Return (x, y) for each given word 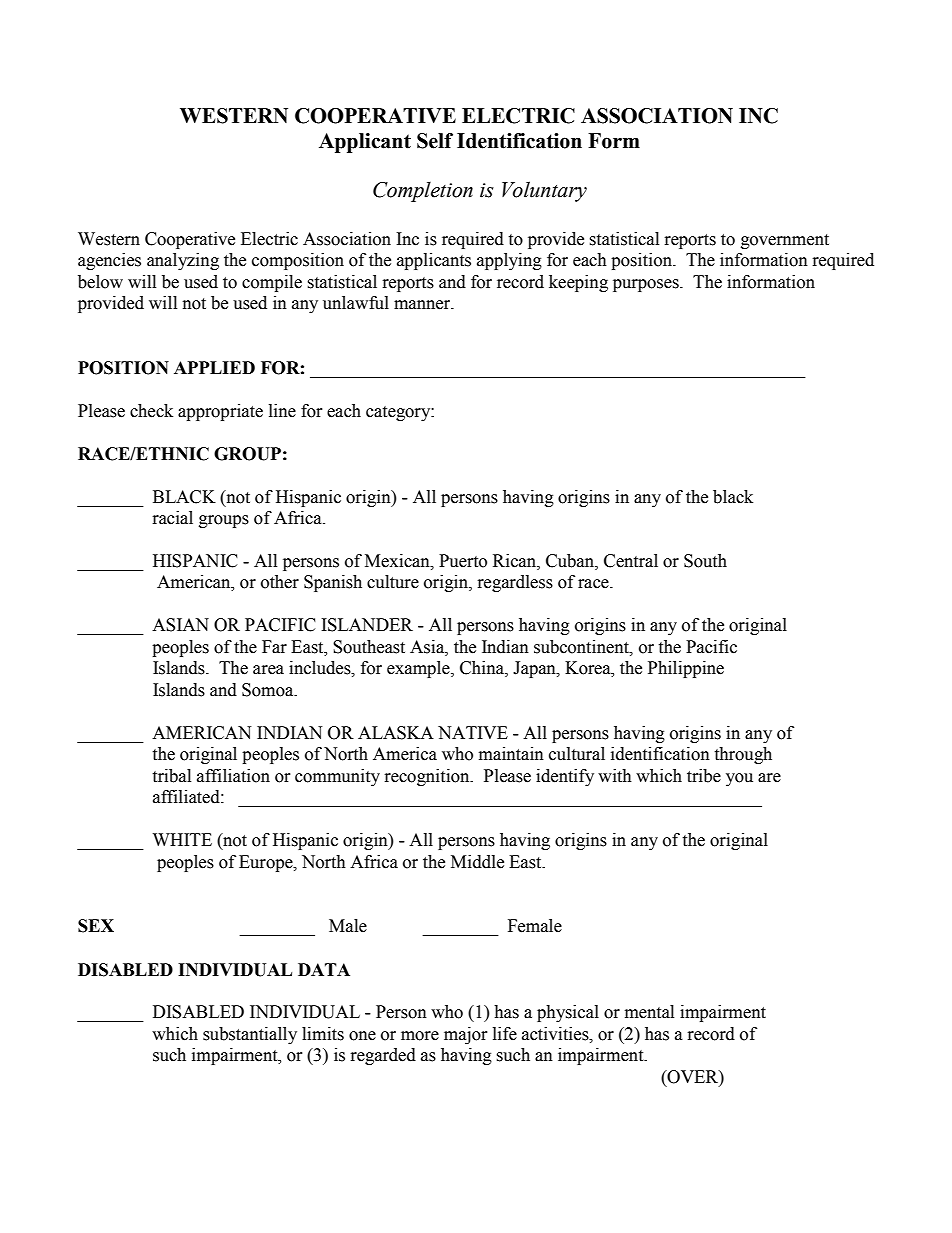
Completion (423, 191)
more (420, 1036)
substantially (250, 1035)
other (280, 582)
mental (649, 1012)
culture (393, 582)
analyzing (183, 261)
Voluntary (544, 191)
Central (631, 561)
